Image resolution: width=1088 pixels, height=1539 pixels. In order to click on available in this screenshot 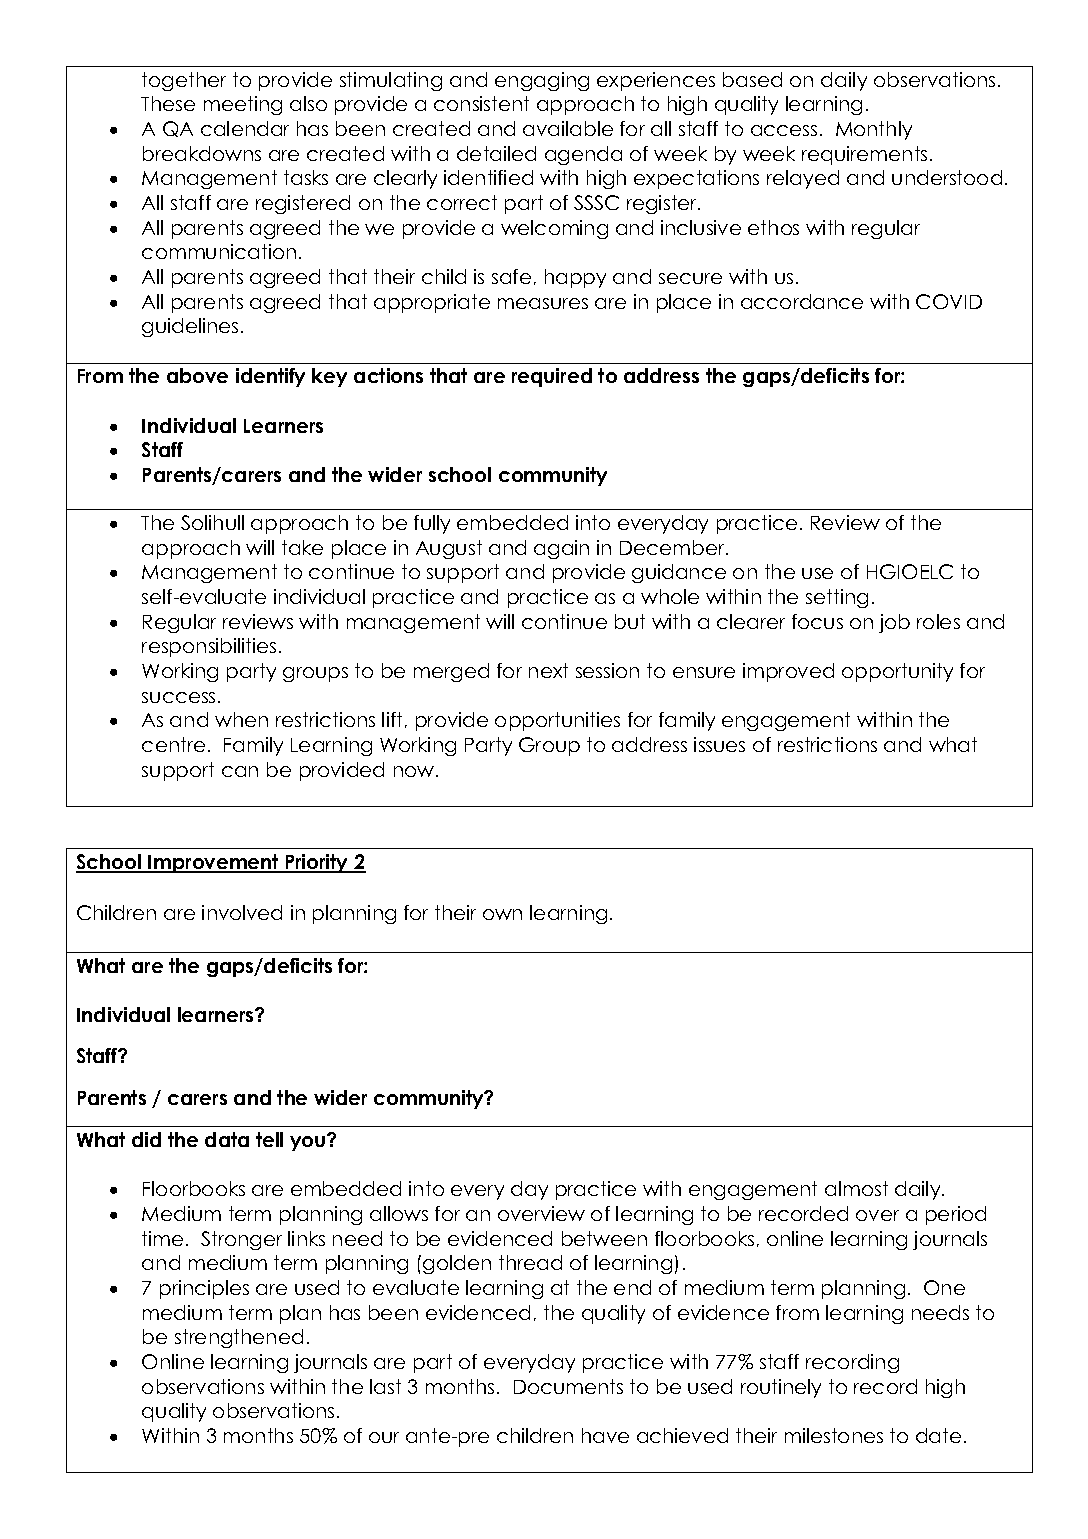, I will do `click(568, 128)`.
